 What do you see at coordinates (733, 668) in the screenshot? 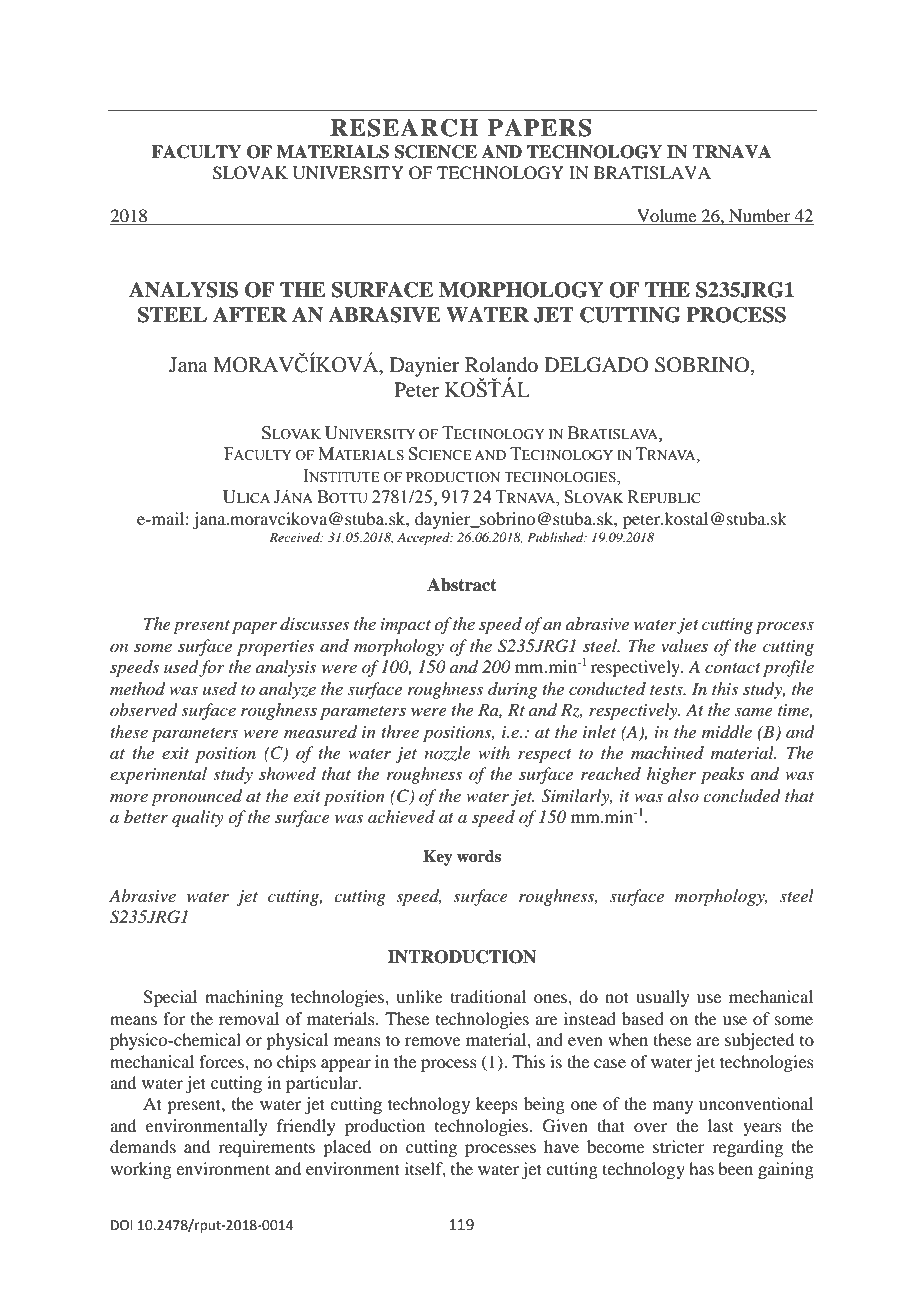
I see `contact` at bounding box center [733, 668].
